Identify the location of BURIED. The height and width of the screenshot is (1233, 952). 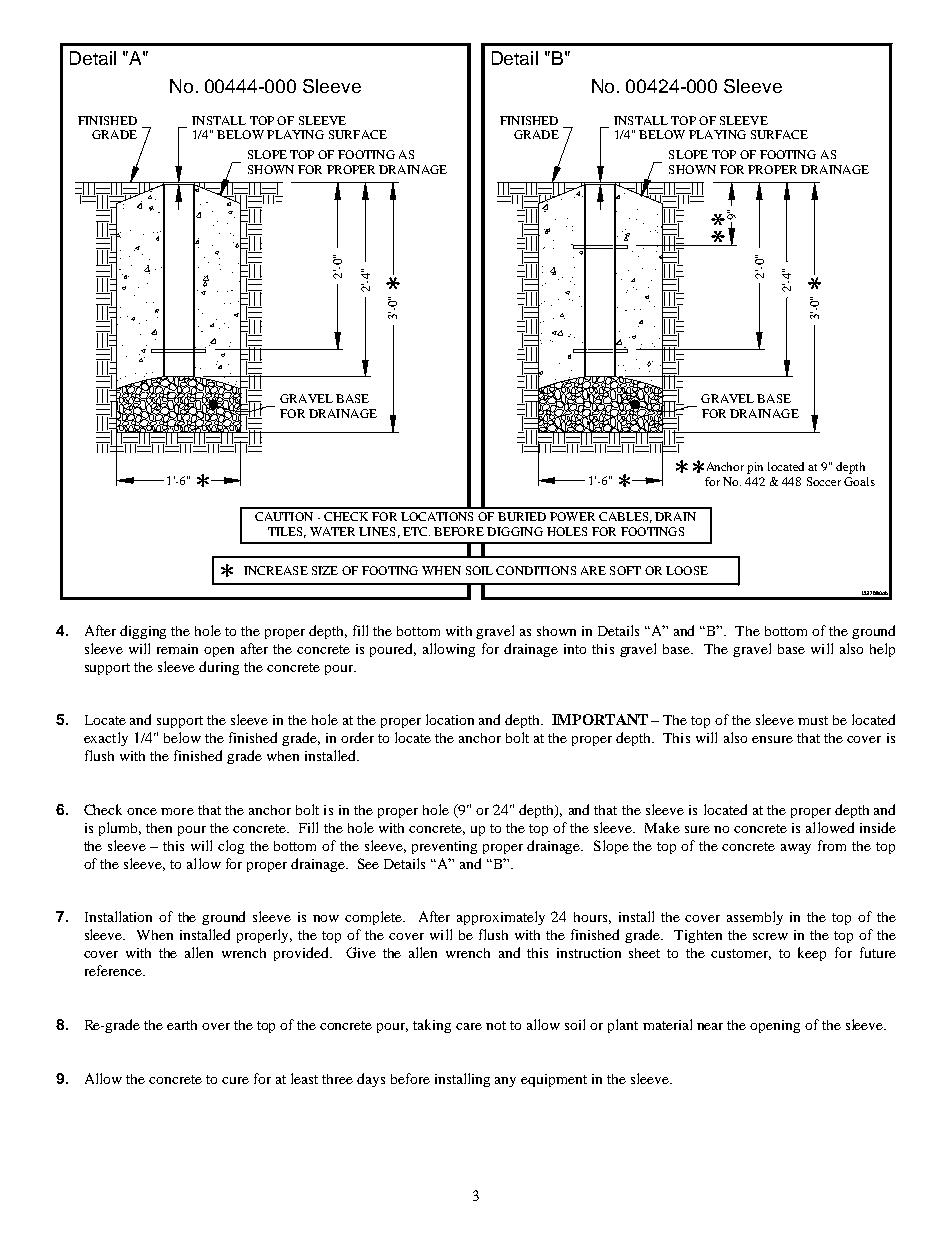
(522, 516).
